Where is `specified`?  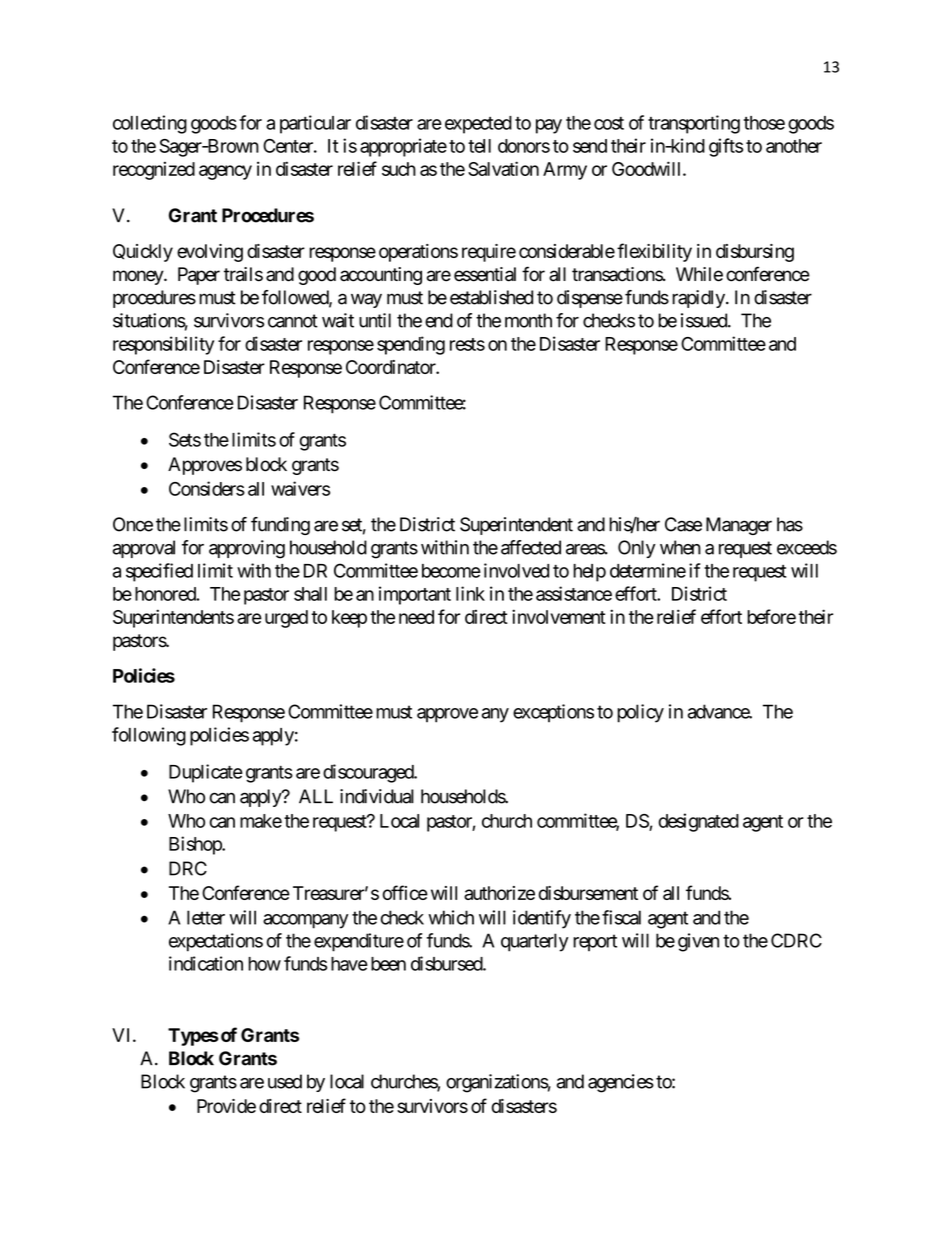 specified is located at coordinates (159, 572).
